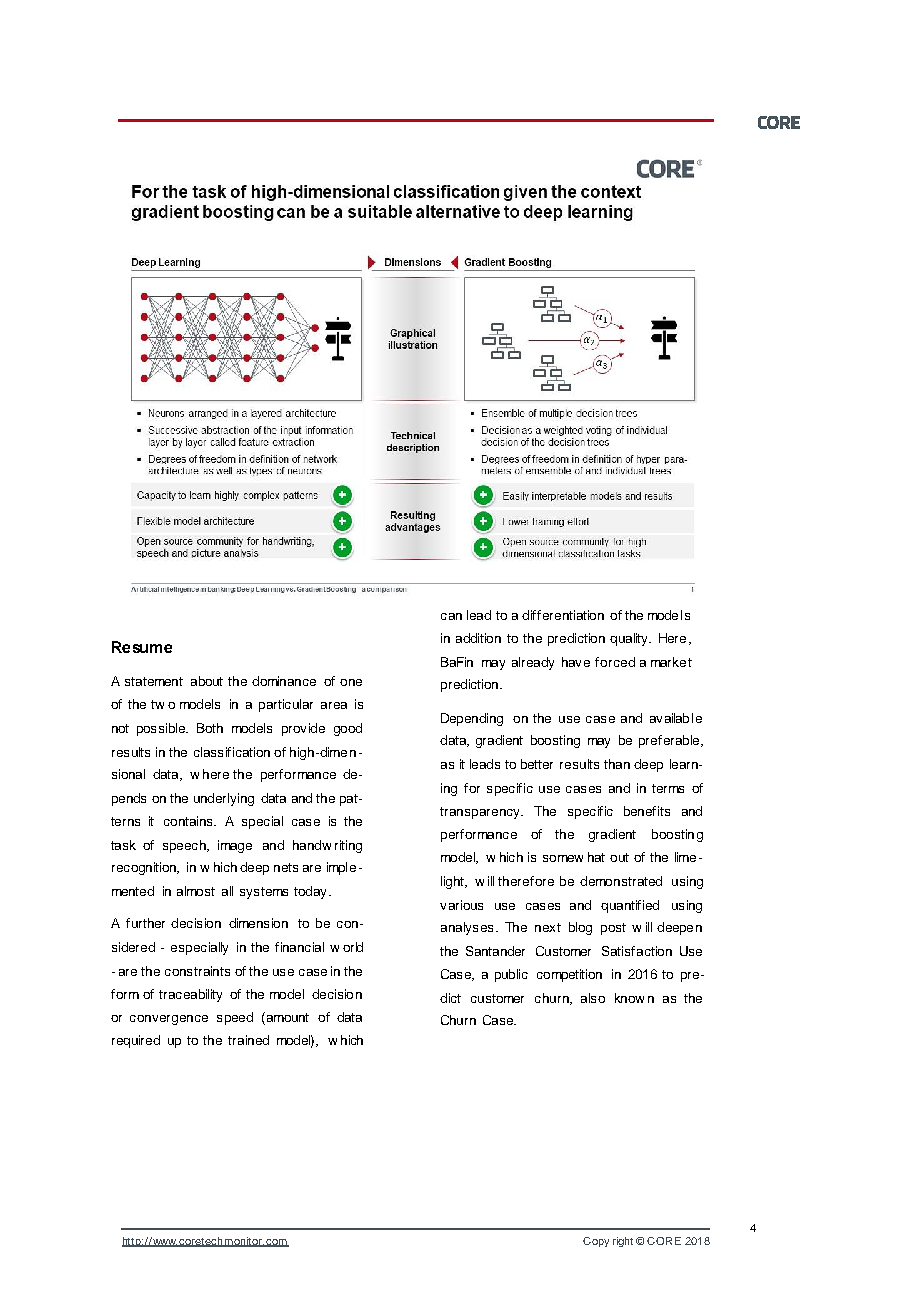 The image size is (924, 1308). What do you see at coordinates (145, 923) in the screenshot?
I see `further` at bounding box center [145, 923].
